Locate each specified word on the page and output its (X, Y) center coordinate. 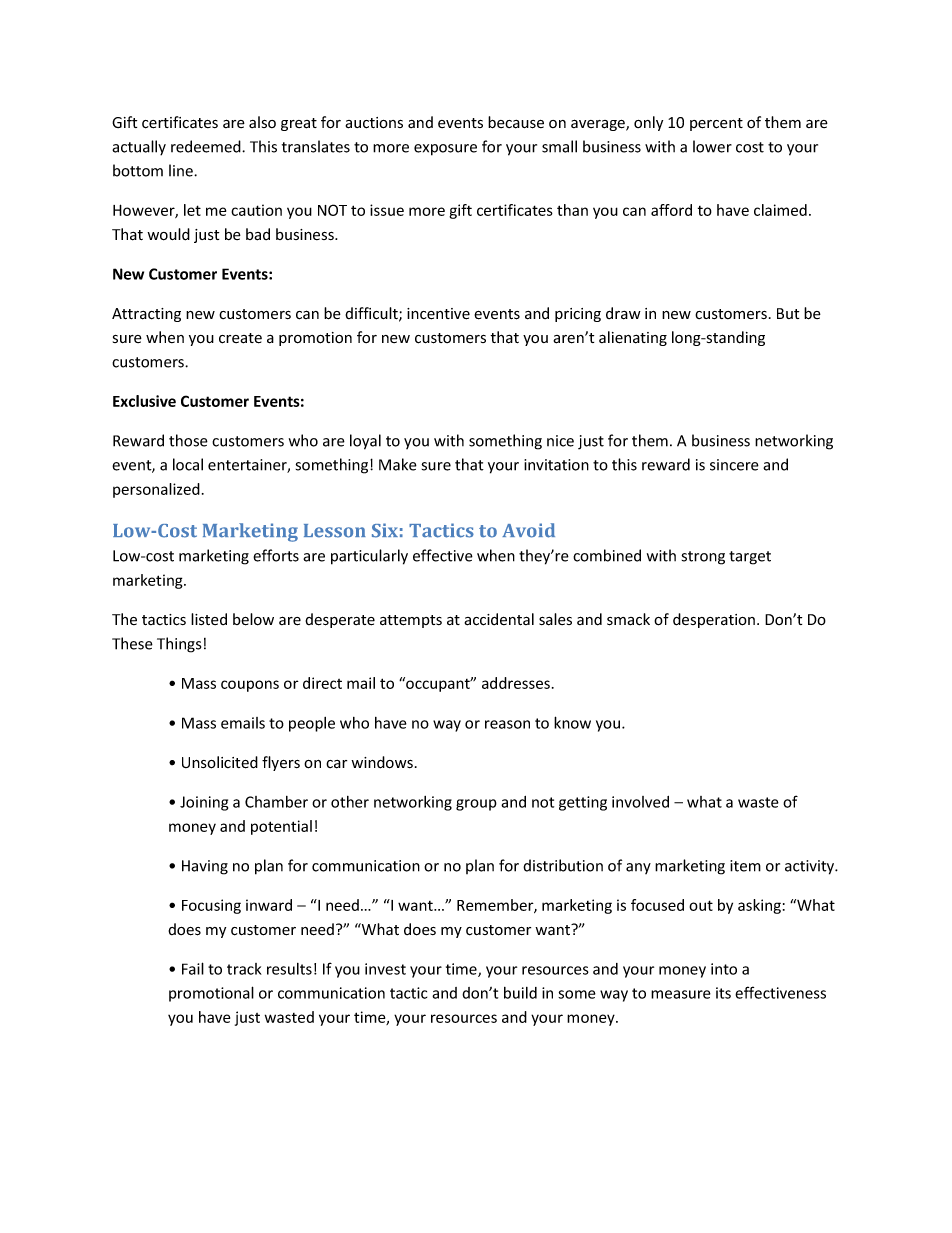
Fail (193, 968)
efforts (276, 555)
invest (385, 969)
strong (703, 558)
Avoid (528, 530)
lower (712, 146)
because (516, 122)
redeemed (207, 146)
